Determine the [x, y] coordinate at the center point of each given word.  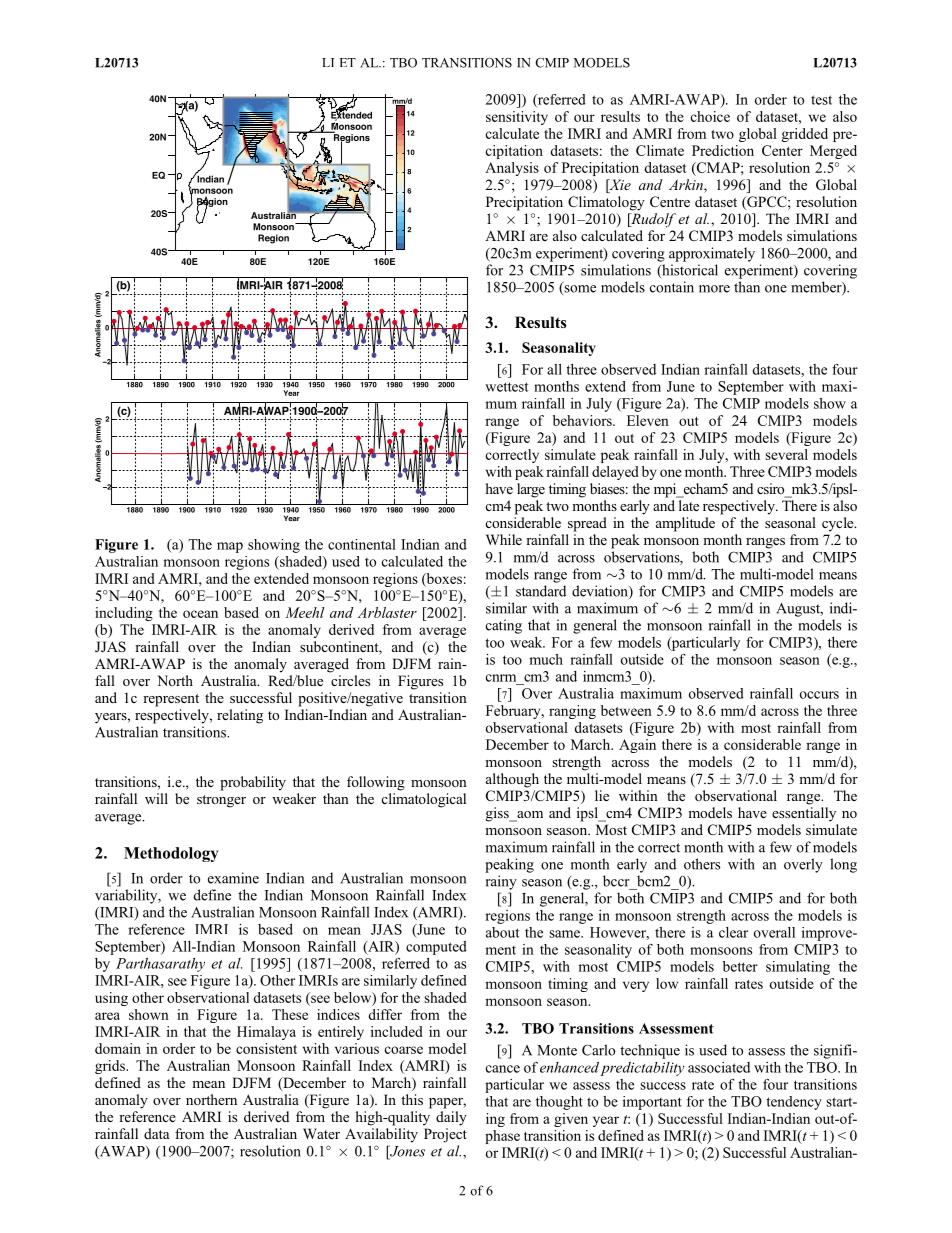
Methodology [171, 854]
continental [362, 544]
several [786, 454]
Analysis [512, 169]
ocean [200, 614]
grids [111, 1067]
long [843, 865]
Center [782, 150]
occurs [819, 695]
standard [541, 591]
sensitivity [517, 118]
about [503, 932]
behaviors [583, 420]
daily [451, 1118]
